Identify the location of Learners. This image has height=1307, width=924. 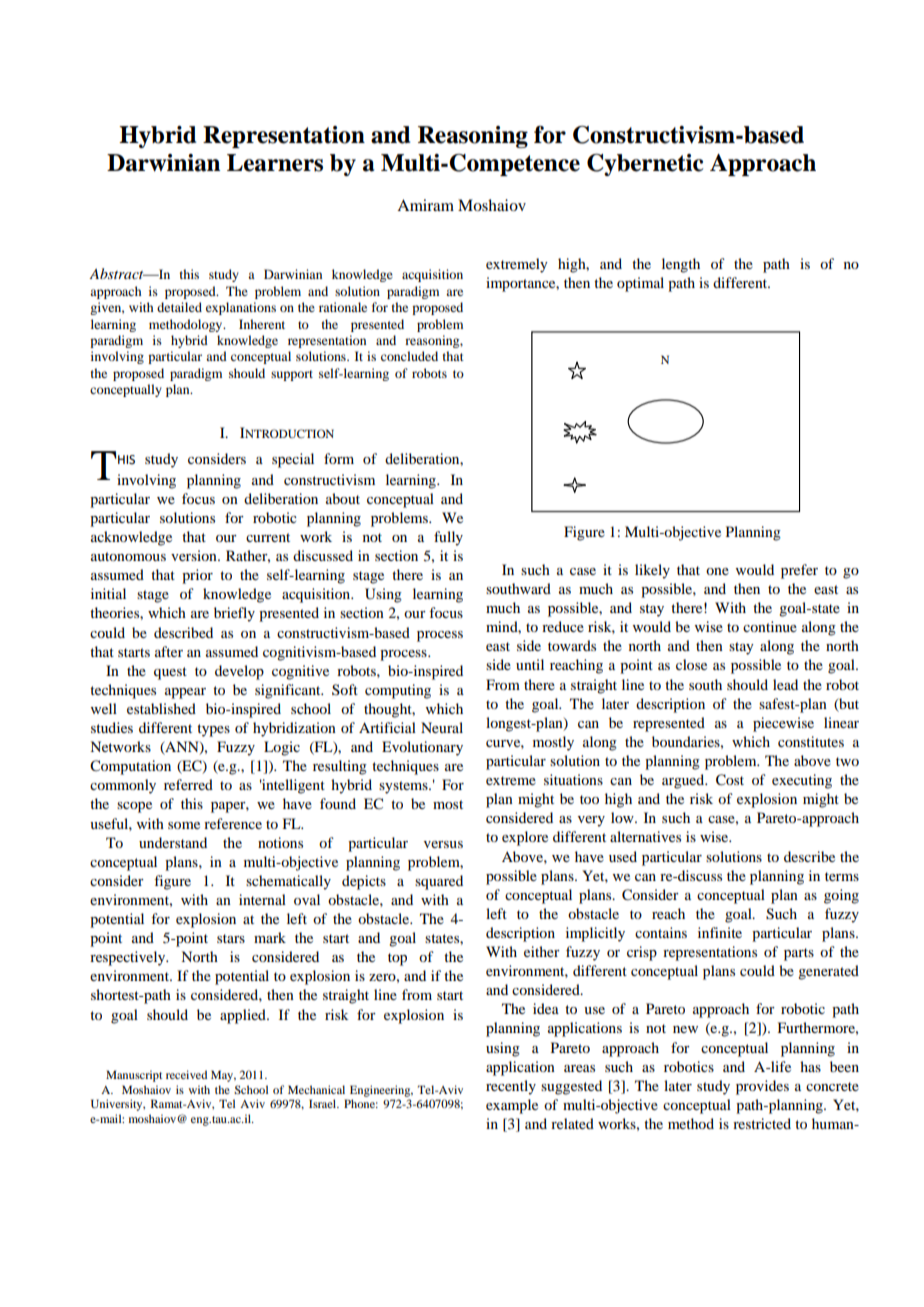
(275, 163).
